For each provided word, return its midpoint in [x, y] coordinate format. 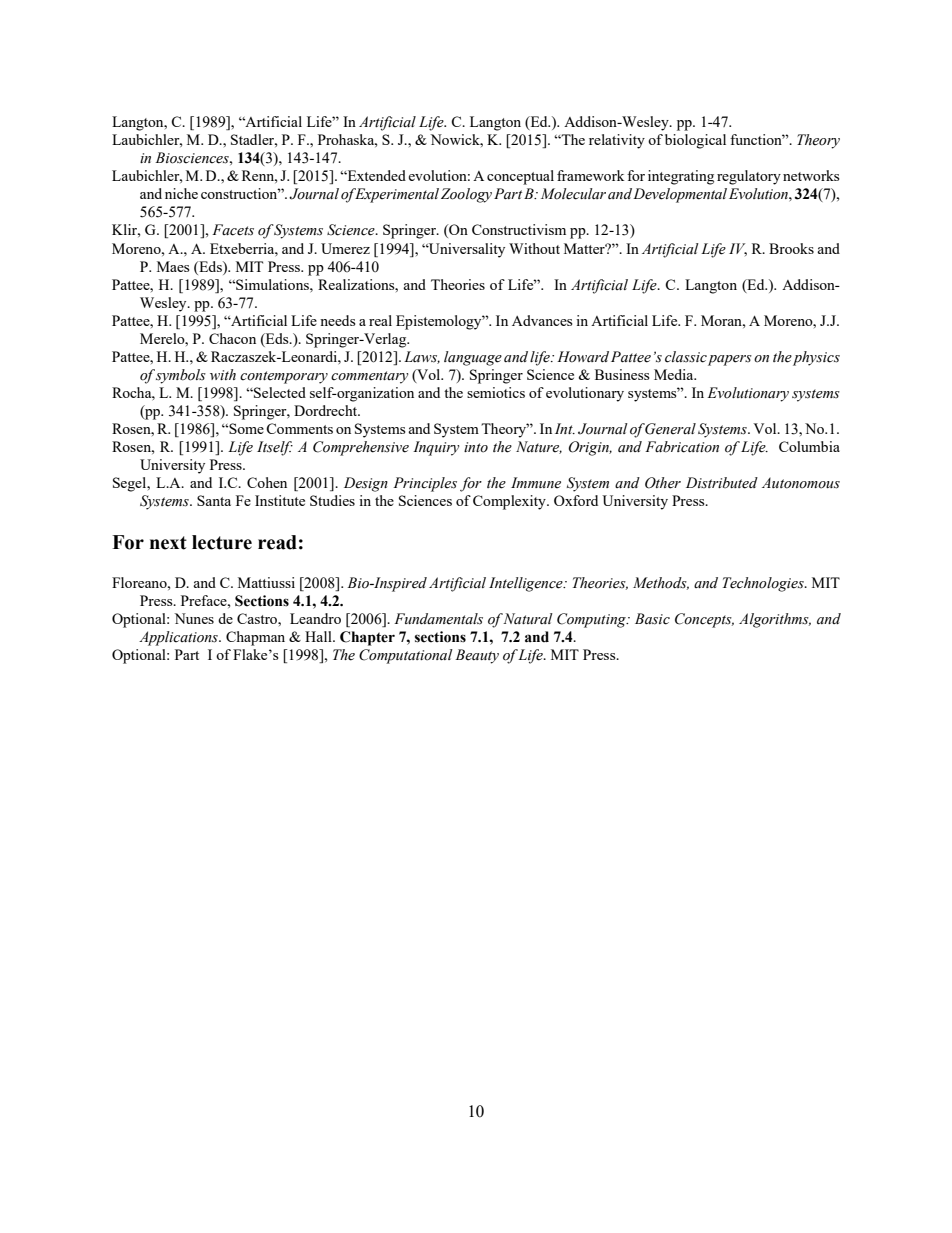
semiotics [496, 392]
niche [181, 193]
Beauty [477, 656]
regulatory [749, 177]
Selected [279, 392]
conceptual [520, 177]
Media [675, 374]
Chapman [255, 638]
